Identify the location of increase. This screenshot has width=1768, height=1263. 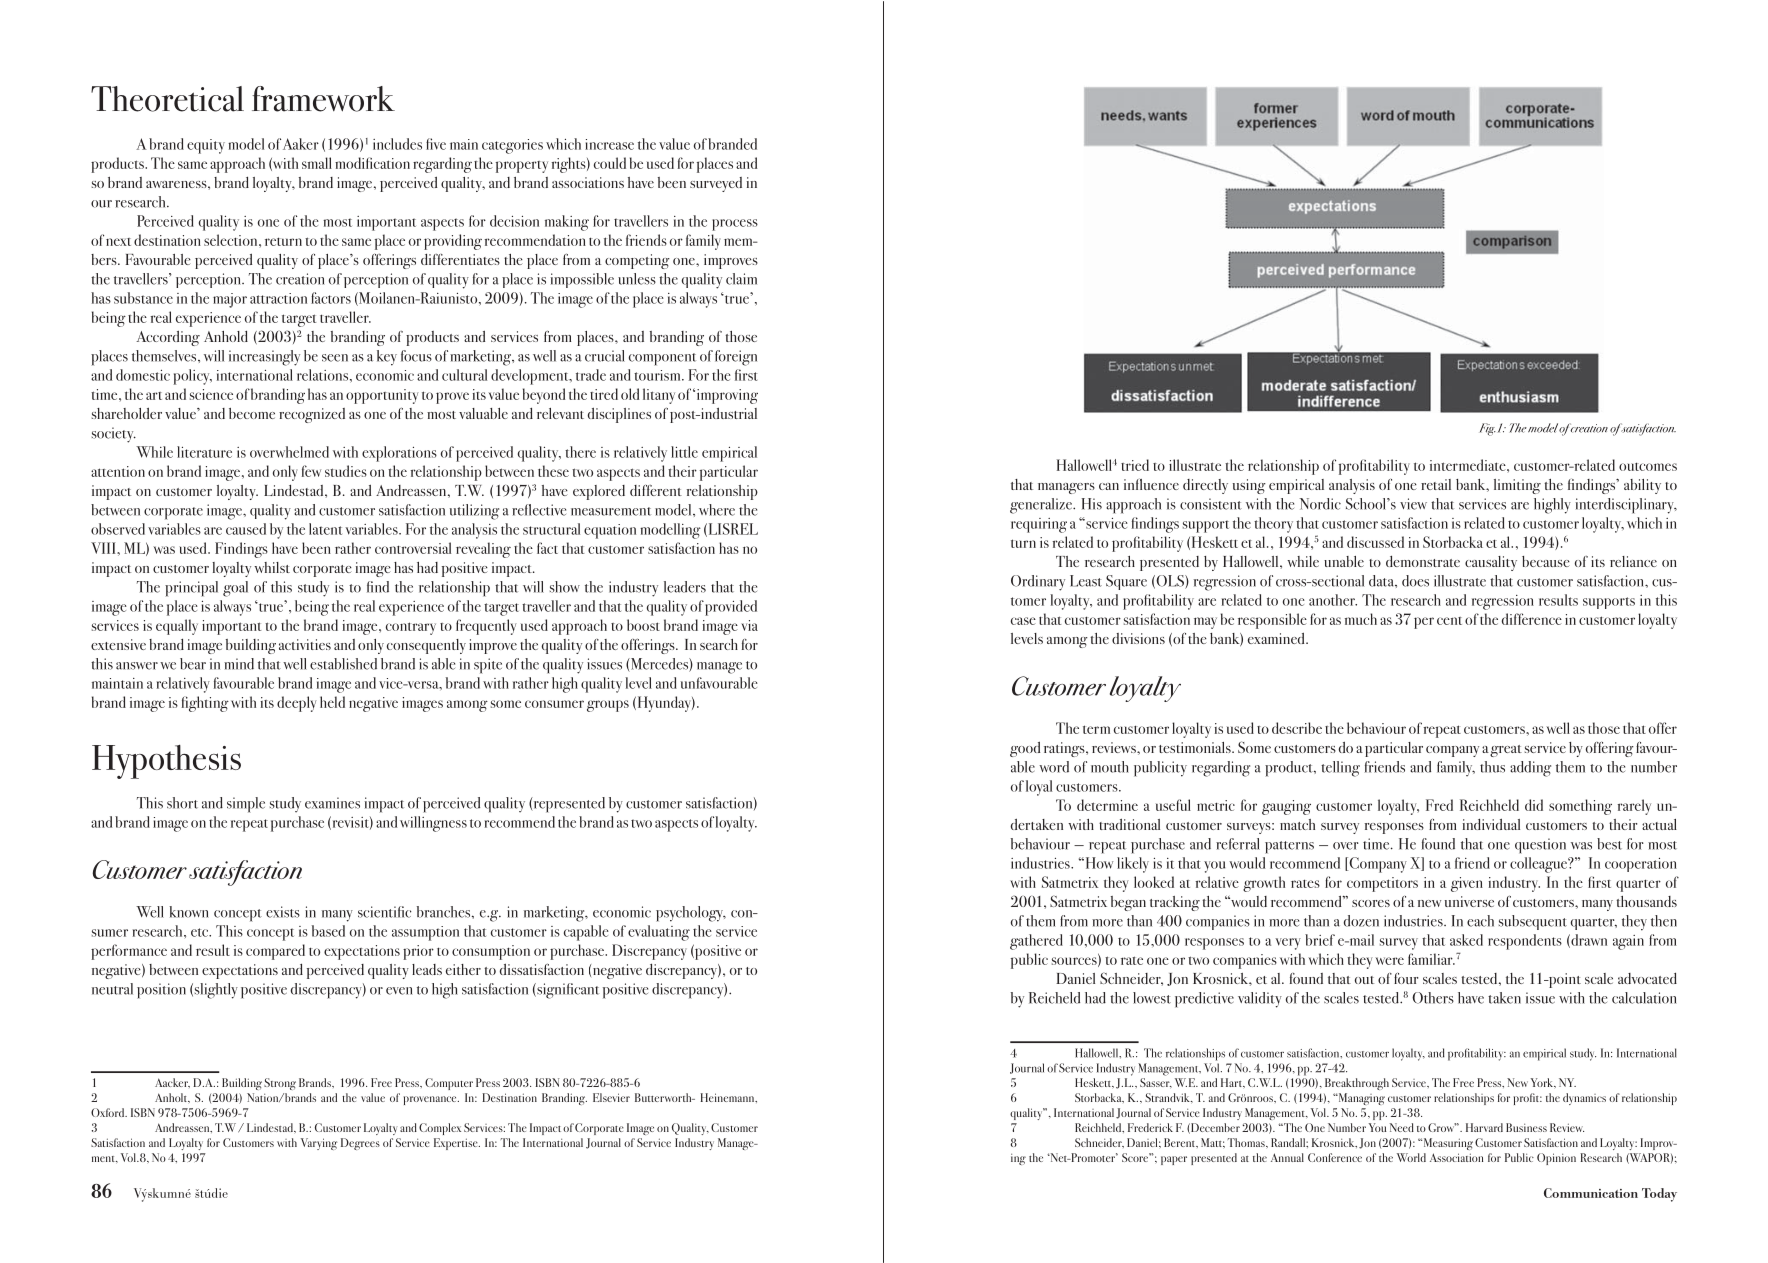
(609, 144).
